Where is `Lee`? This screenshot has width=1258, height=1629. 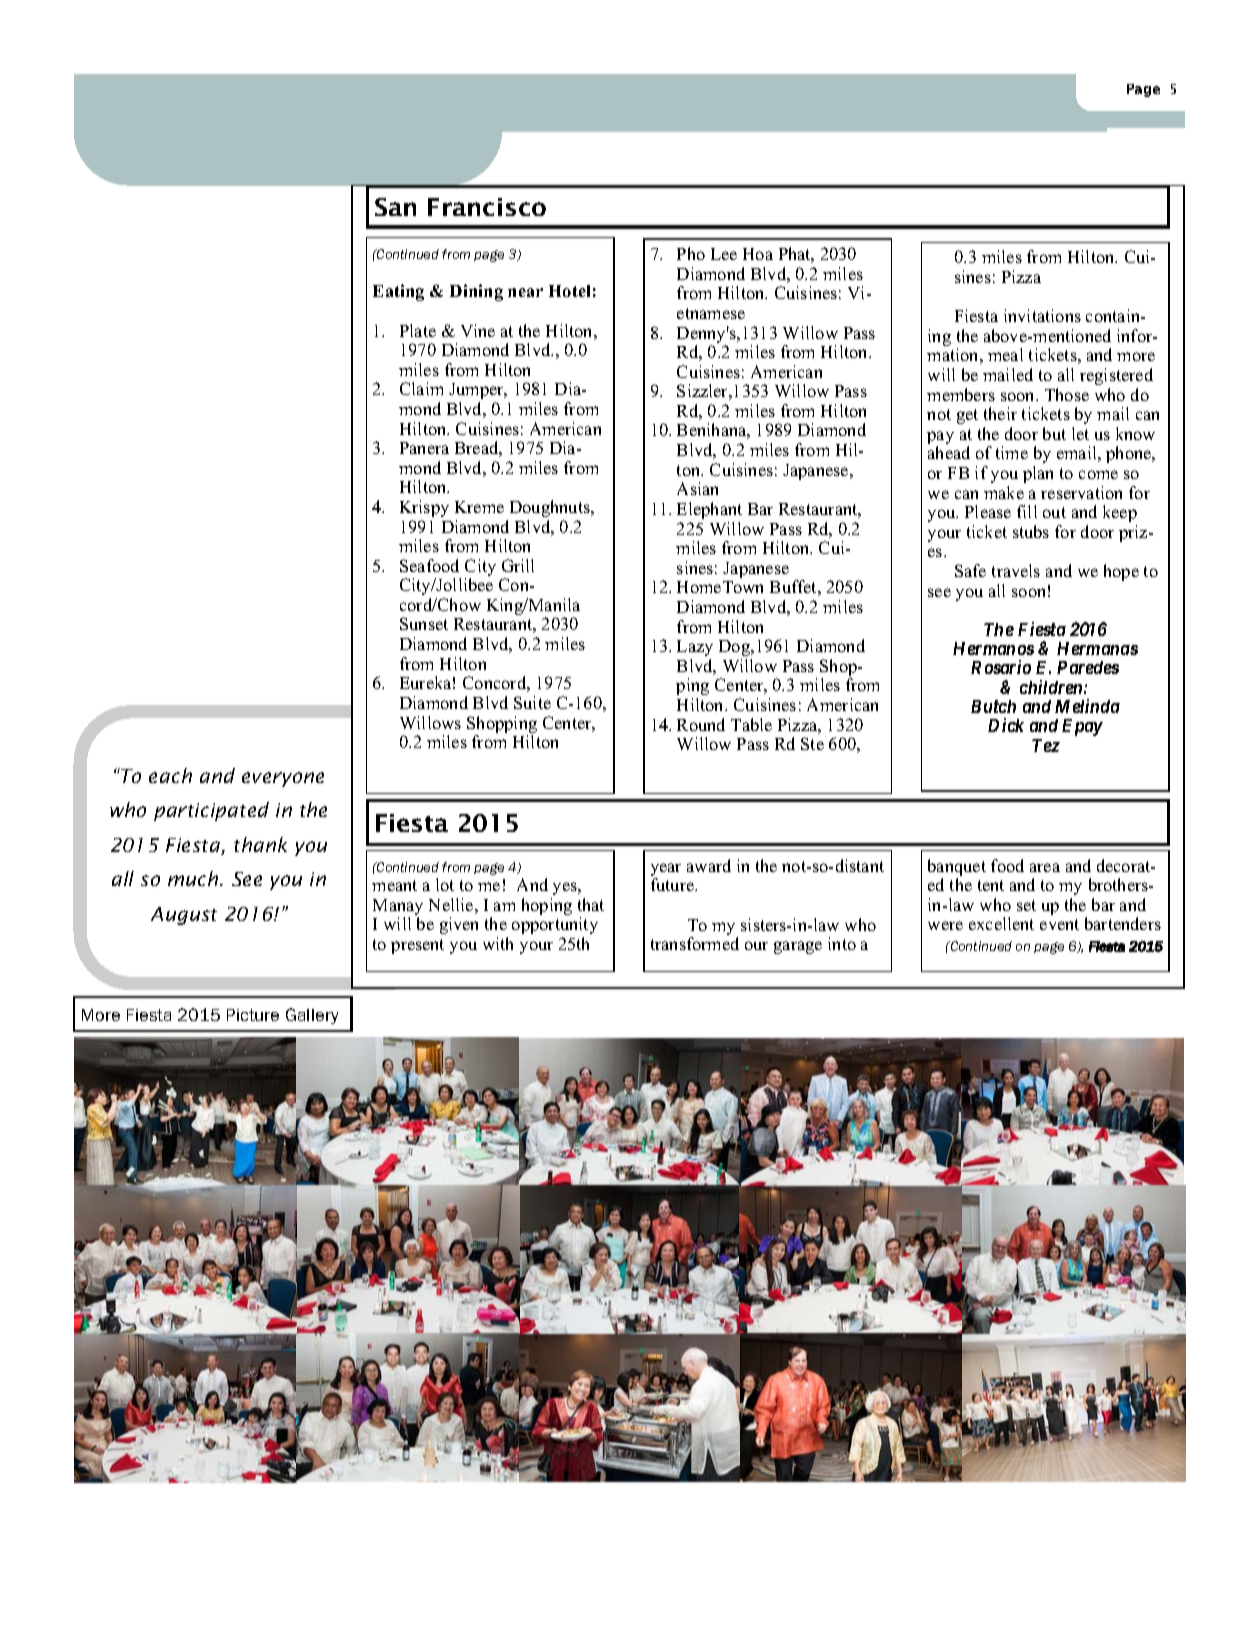
Lee is located at coordinates (724, 254).
